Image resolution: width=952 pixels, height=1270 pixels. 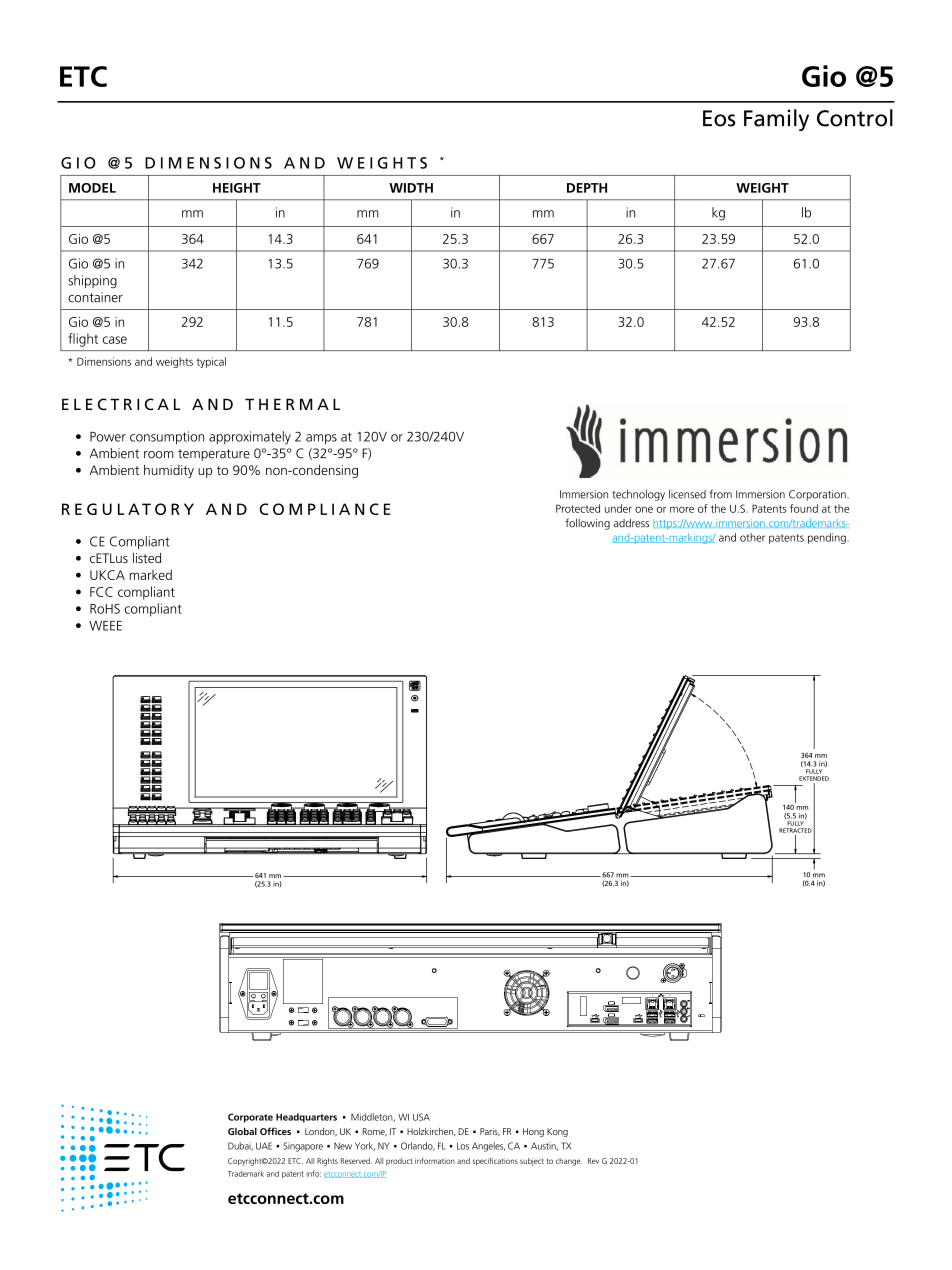 I want to click on HEIGHT, so click(x=237, y=188).
